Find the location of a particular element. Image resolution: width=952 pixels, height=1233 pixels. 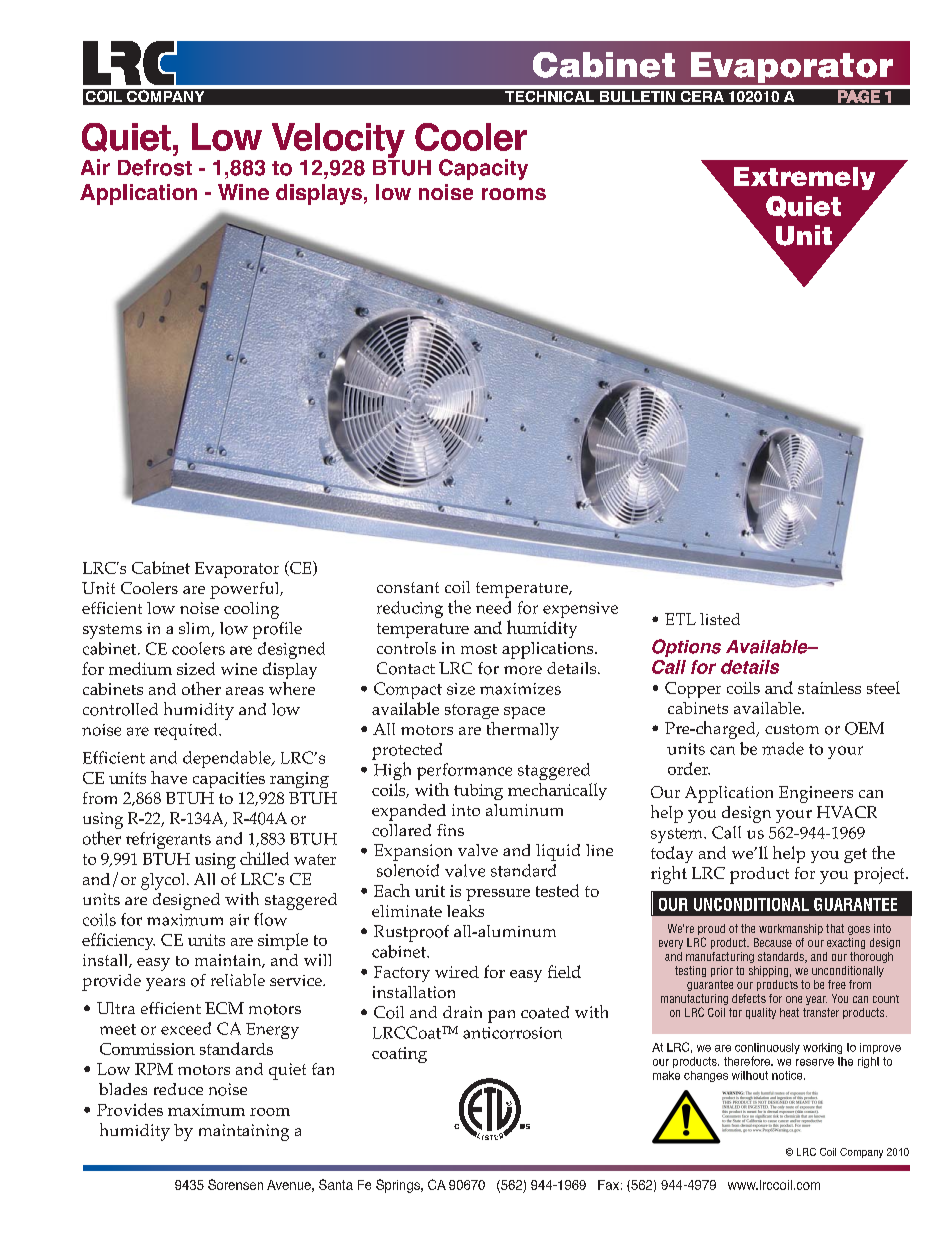

need is located at coordinates (493, 607).
